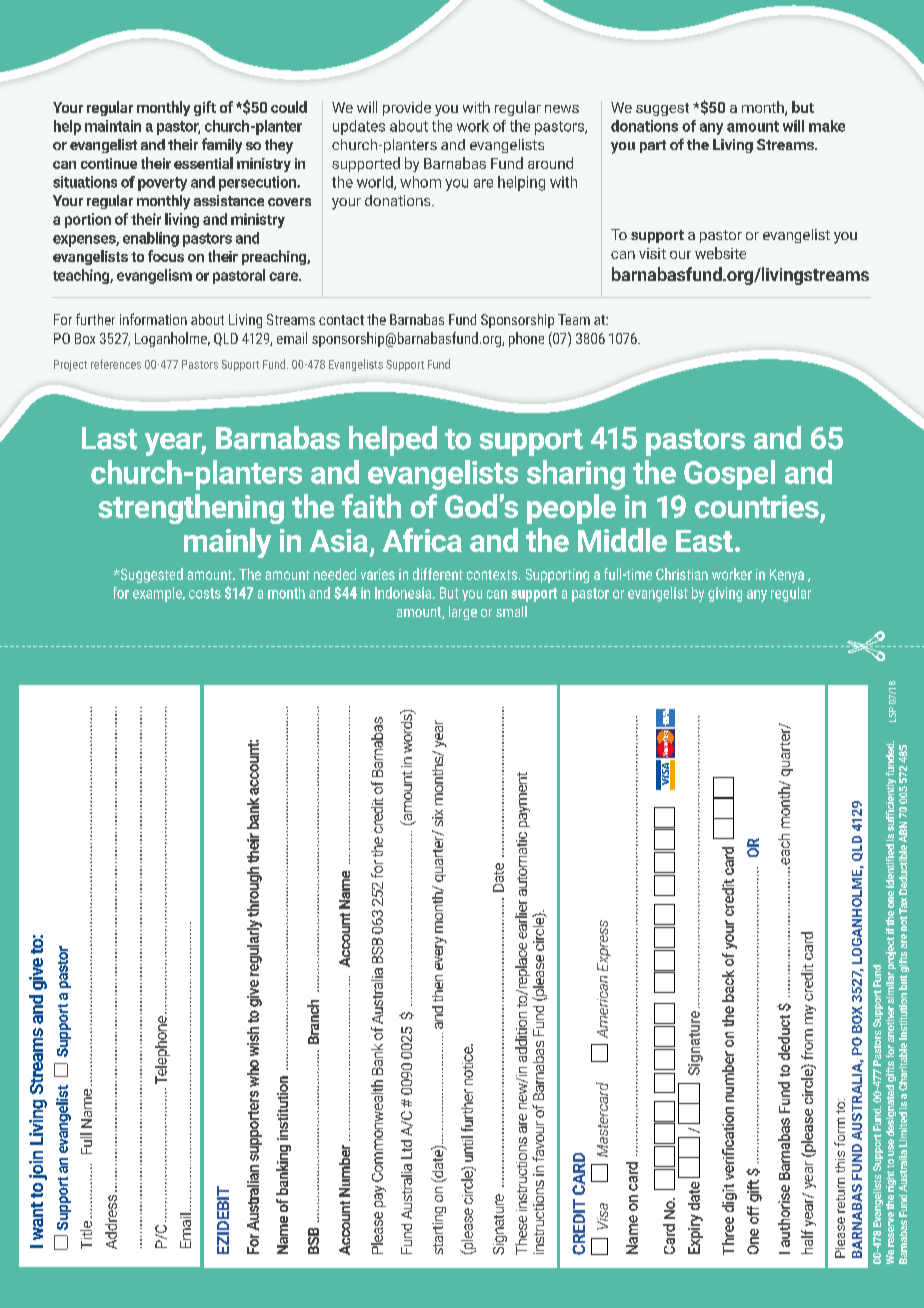  Describe the element at coordinates (463, 613) in the document. I see `large` at that location.
